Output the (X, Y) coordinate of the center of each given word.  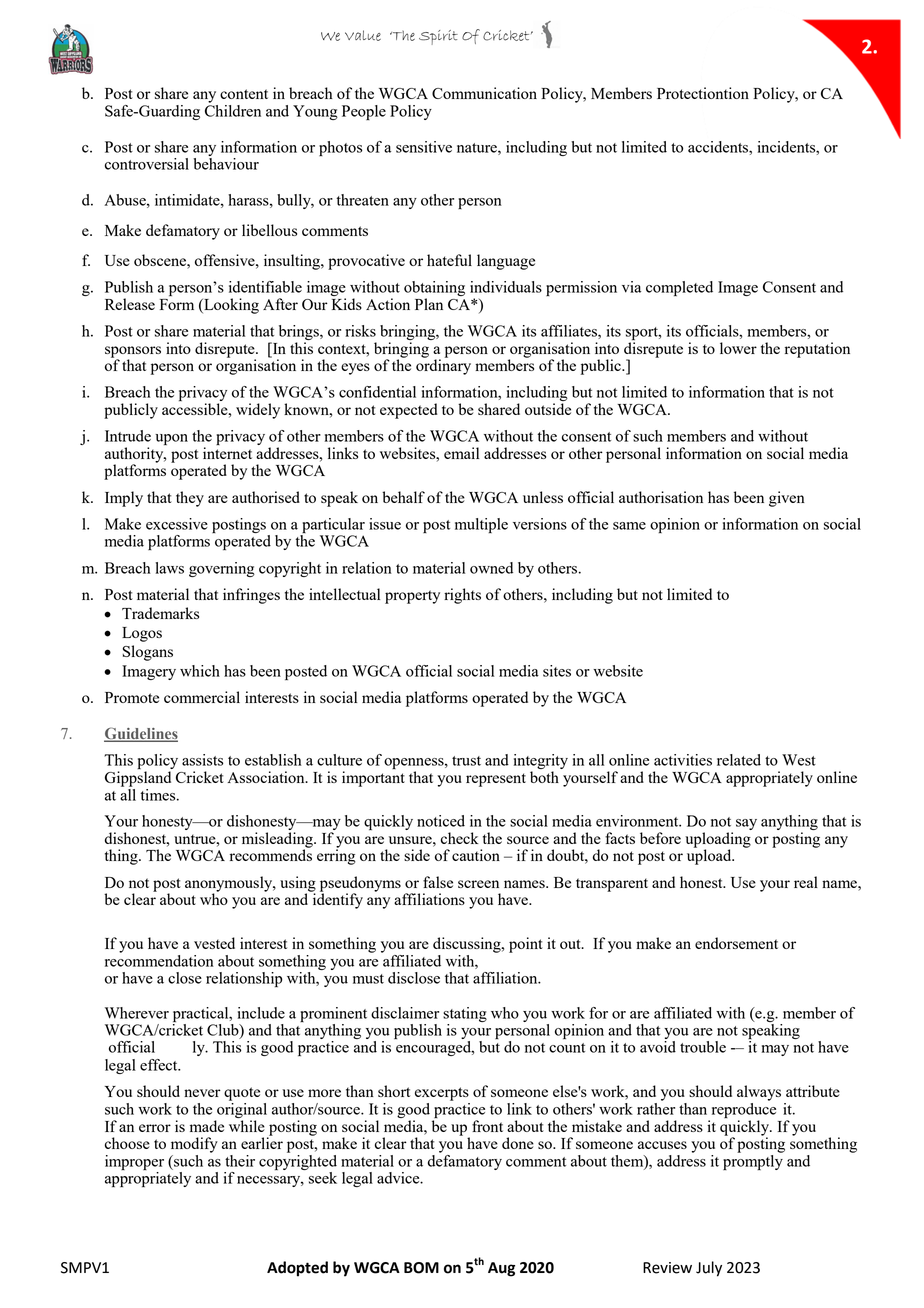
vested (214, 943)
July (709, 1269)
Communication (484, 93)
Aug (501, 1269)
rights (462, 596)
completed (679, 288)
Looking (230, 306)
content (244, 94)
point (526, 945)
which (200, 671)
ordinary (443, 366)
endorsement (736, 943)
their (240, 1161)
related (739, 760)
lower (738, 348)
